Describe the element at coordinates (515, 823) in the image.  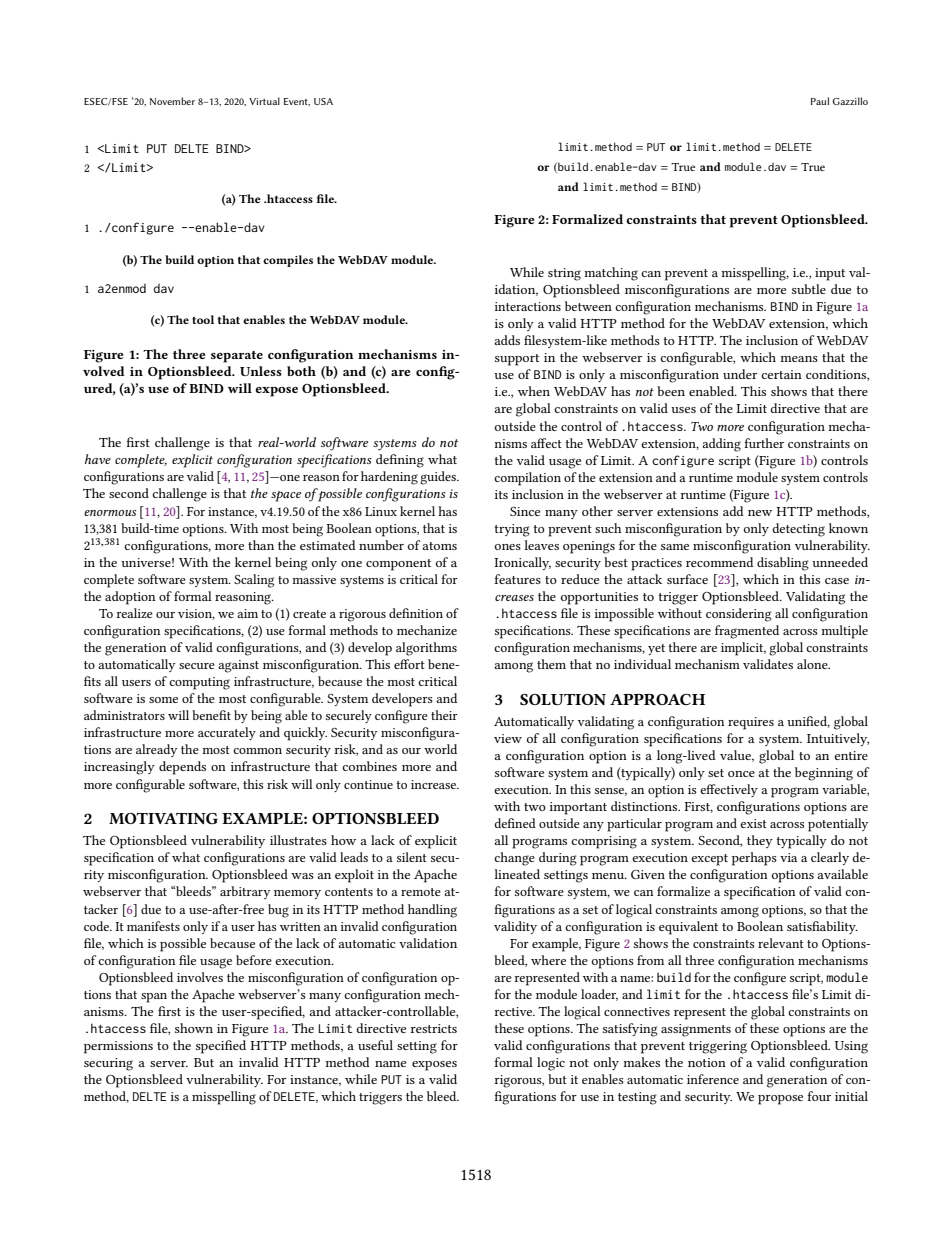
I see `defined` at that location.
